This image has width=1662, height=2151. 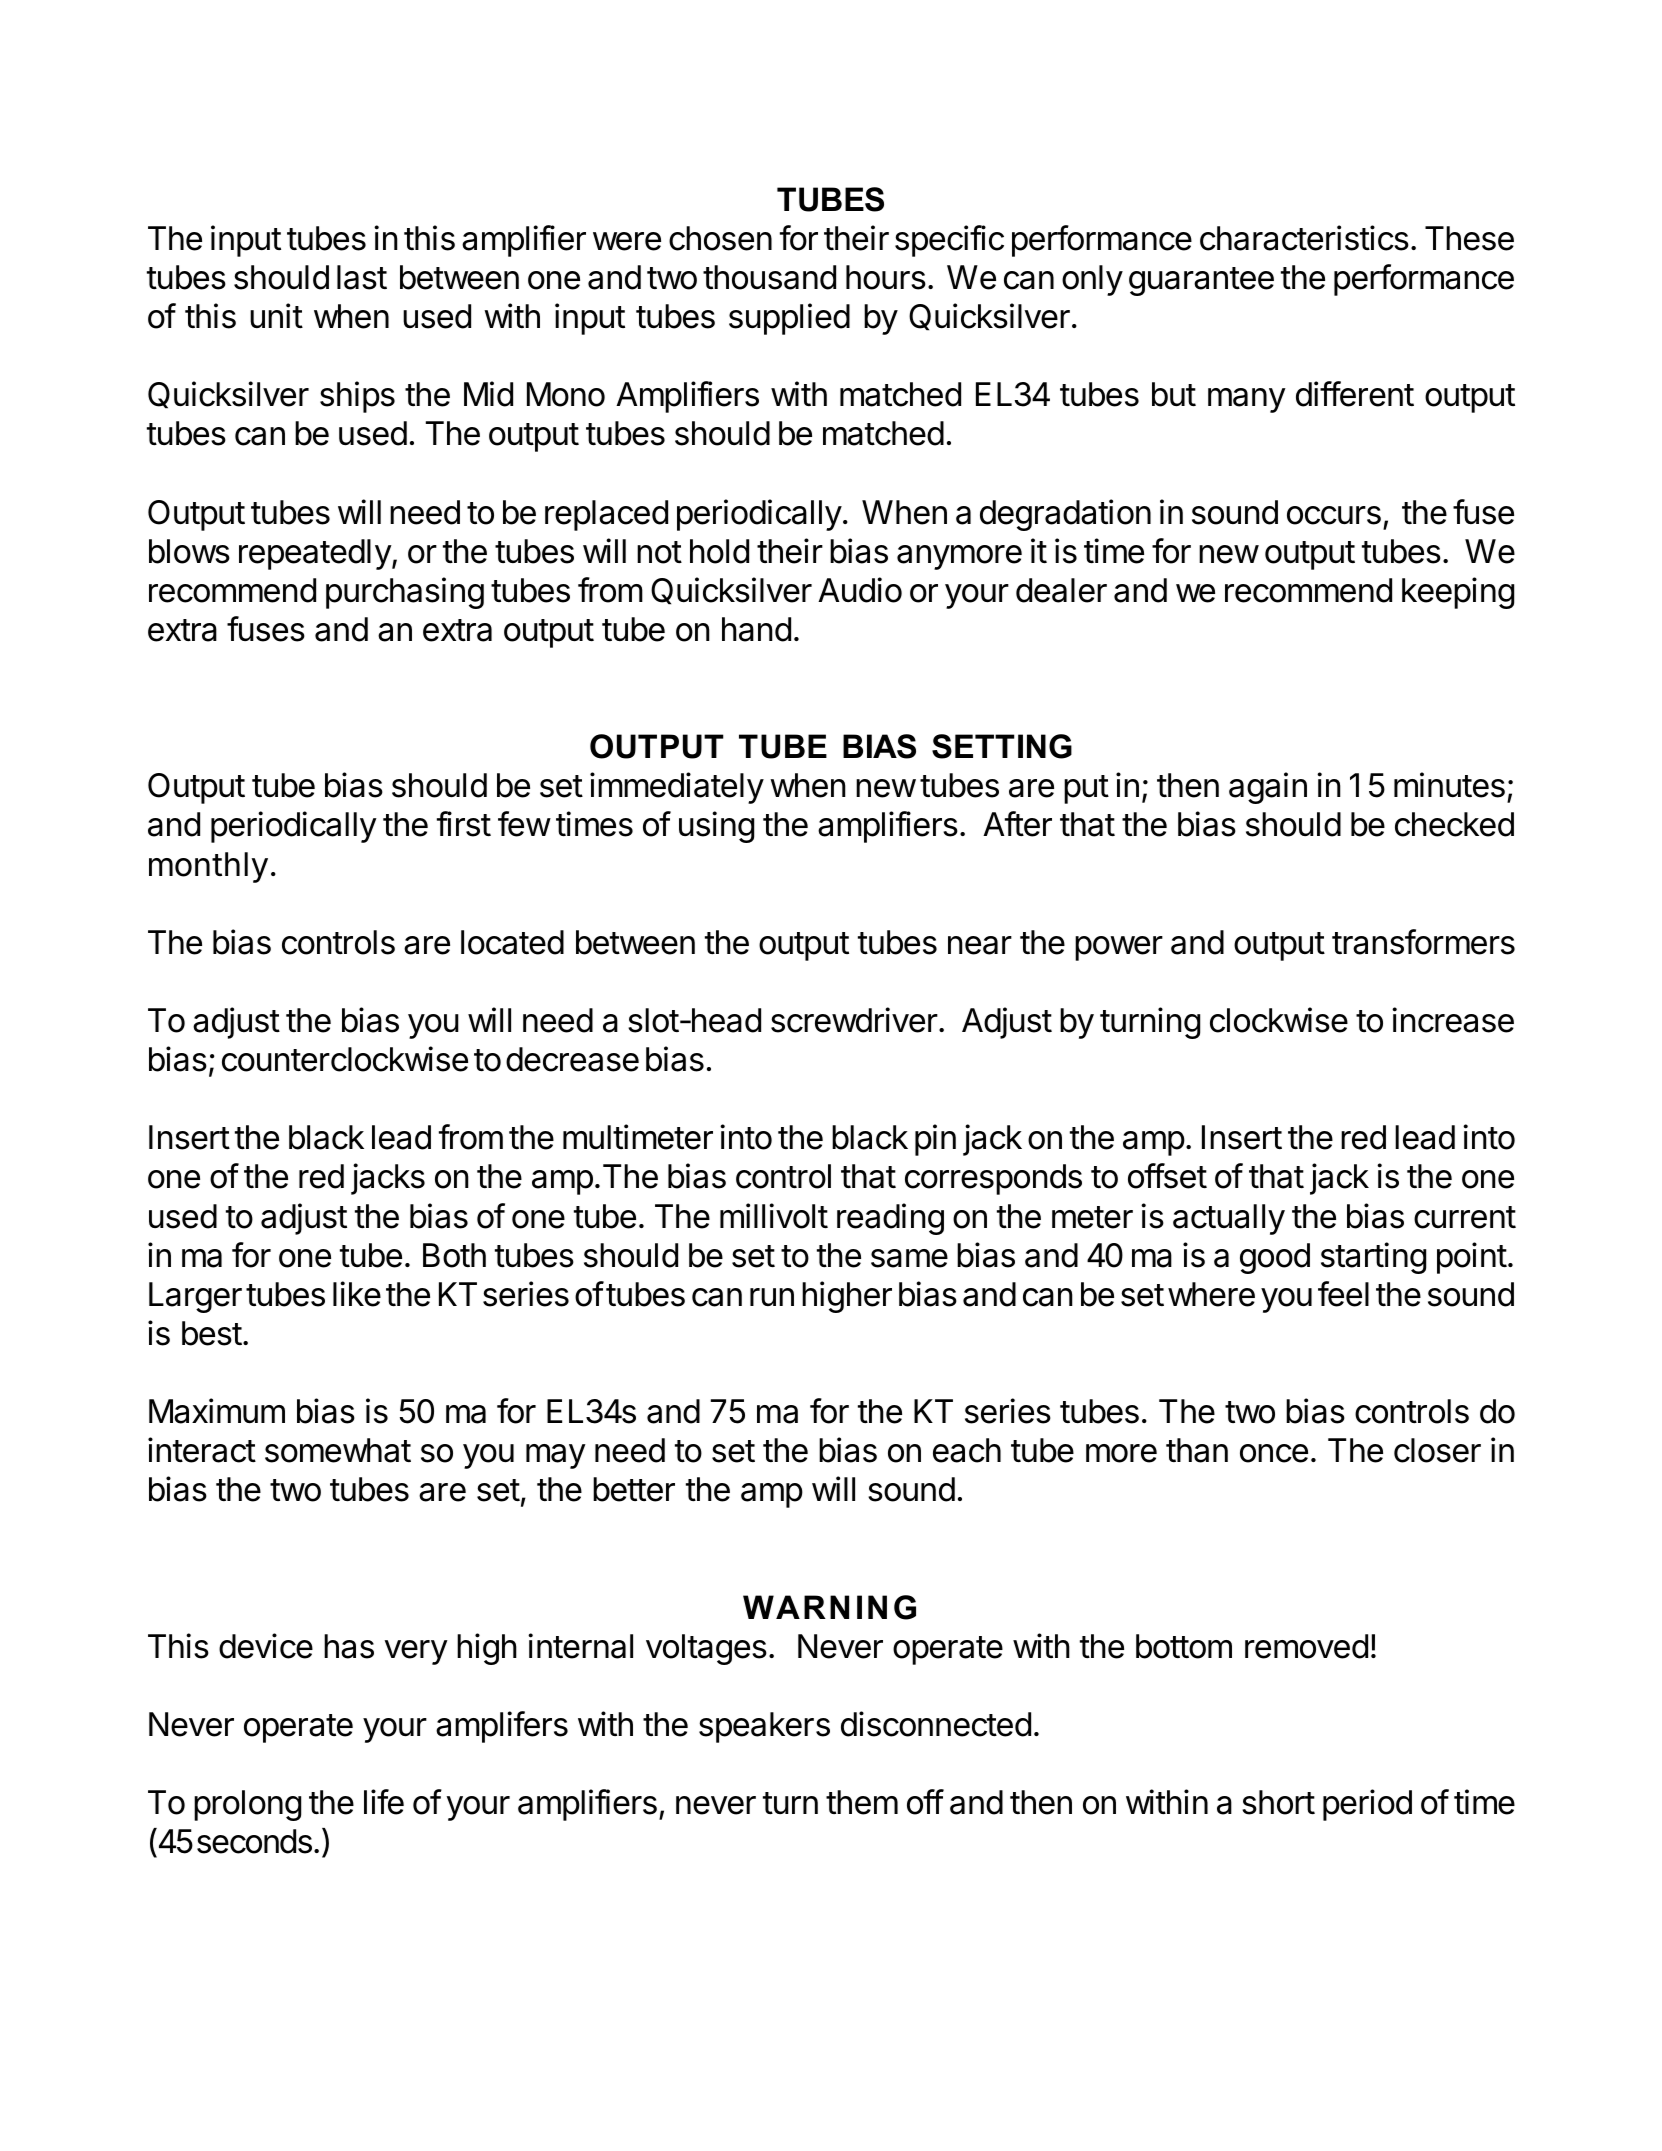 I want to click on hours, so click(x=886, y=277).
